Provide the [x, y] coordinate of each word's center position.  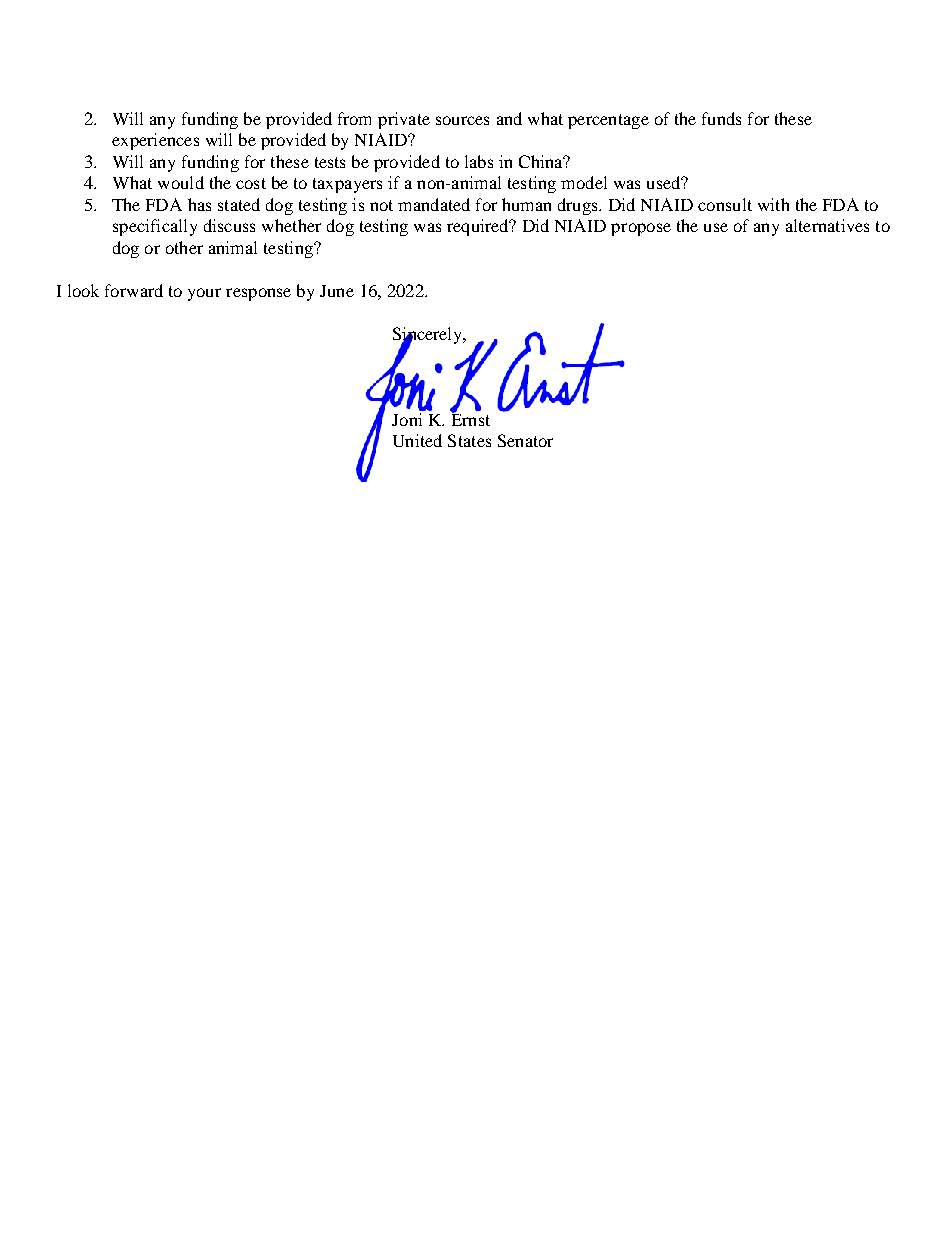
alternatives [827, 225]
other [184, 247]
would [181, 182]
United [417, 440]
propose [641, 229]
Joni [408, 418]
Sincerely [429, 336]
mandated [434, 204]
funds [721, 118]
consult [725, 204]
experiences [155, 141]
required [479, 227]
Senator [525, 440]
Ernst [470, 418]
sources [462, 120]
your [204, 294]
